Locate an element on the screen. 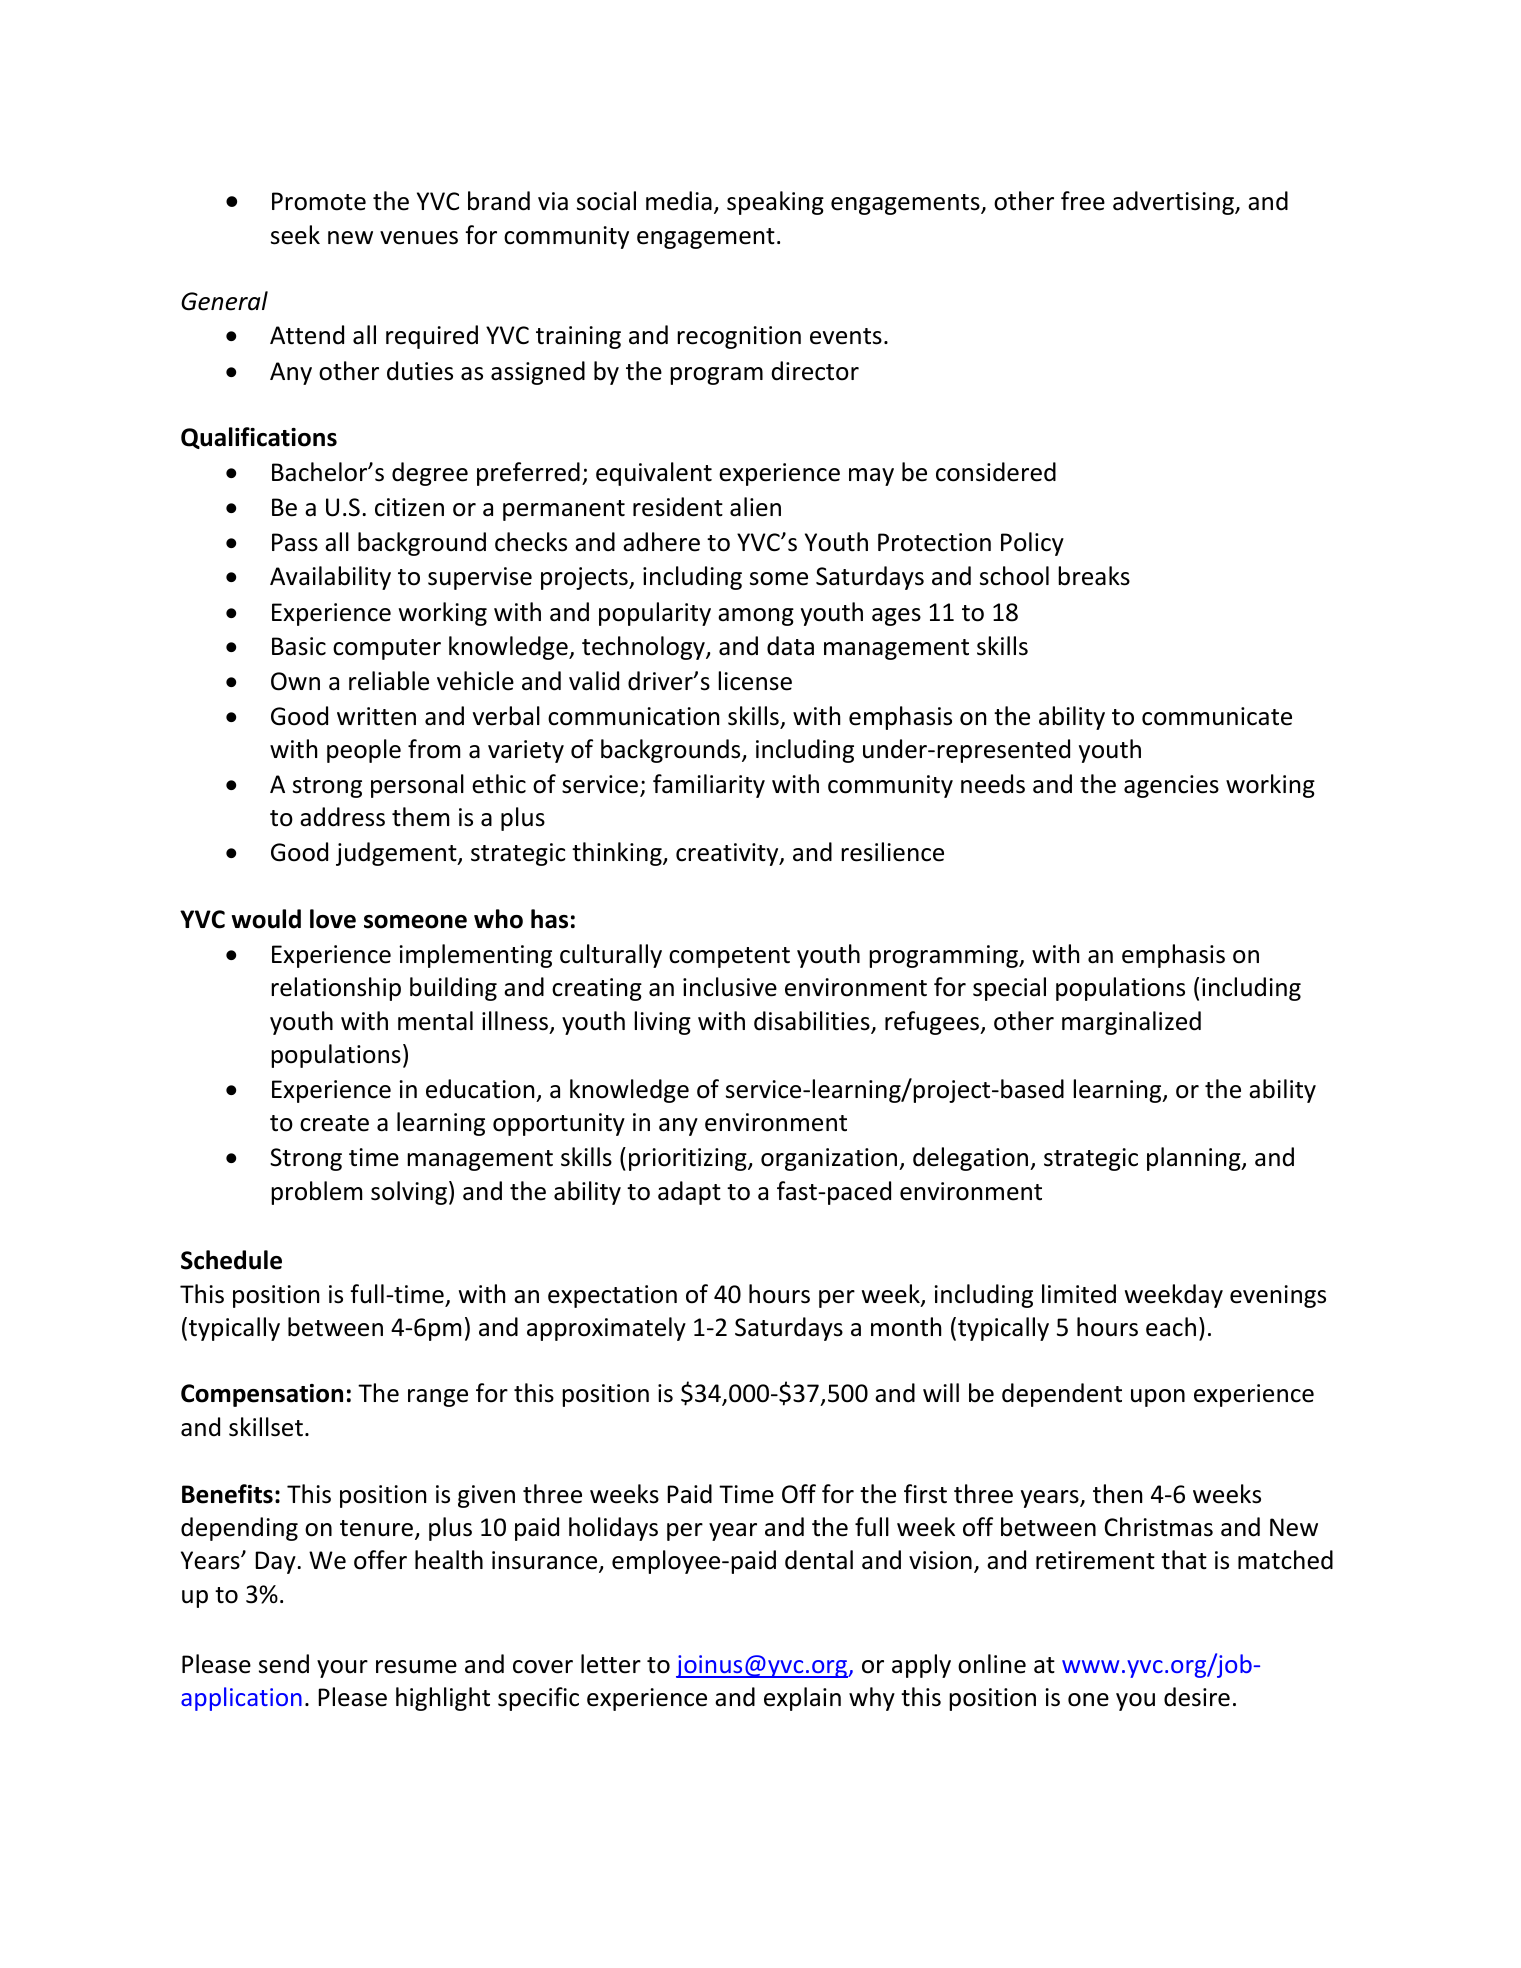 Image resolution: width=1521 pixels, height=1968 pixels. explain is located at coordinates (802, 1699).
